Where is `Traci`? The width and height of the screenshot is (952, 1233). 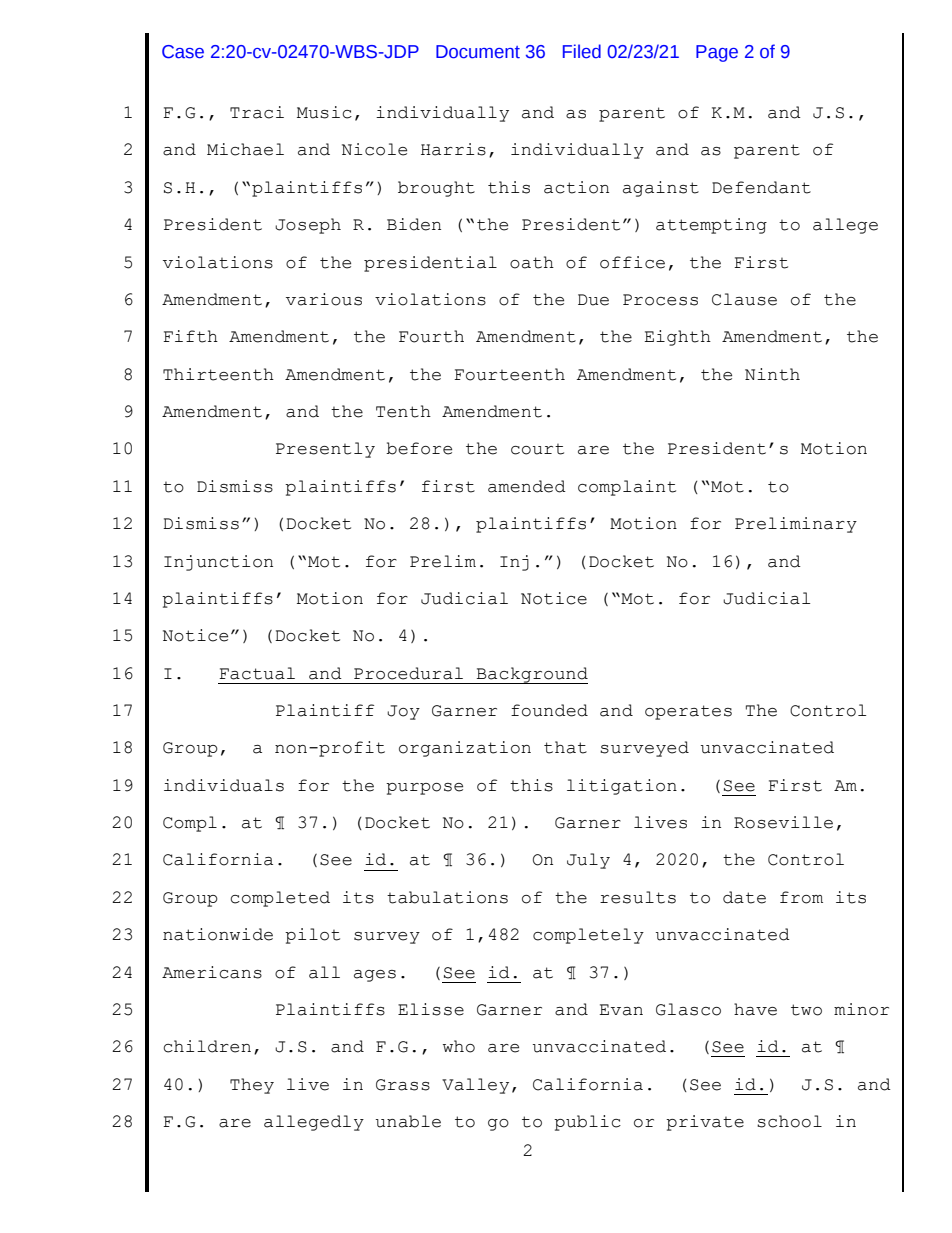 Traci is located at coordinates (257, 112).
